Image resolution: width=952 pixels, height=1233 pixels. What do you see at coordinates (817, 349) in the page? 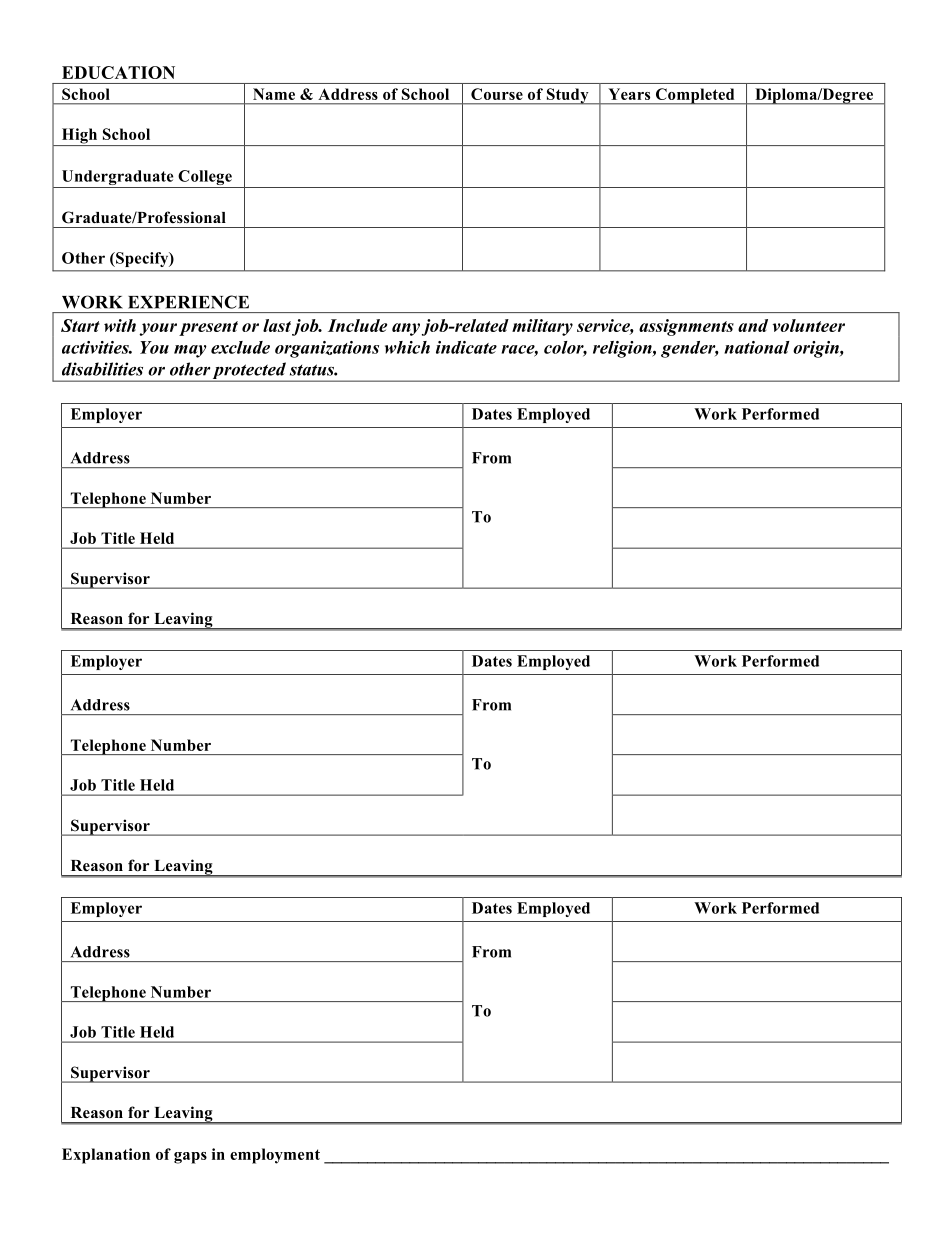
I see `origin` at bounding box center [817, 349].
